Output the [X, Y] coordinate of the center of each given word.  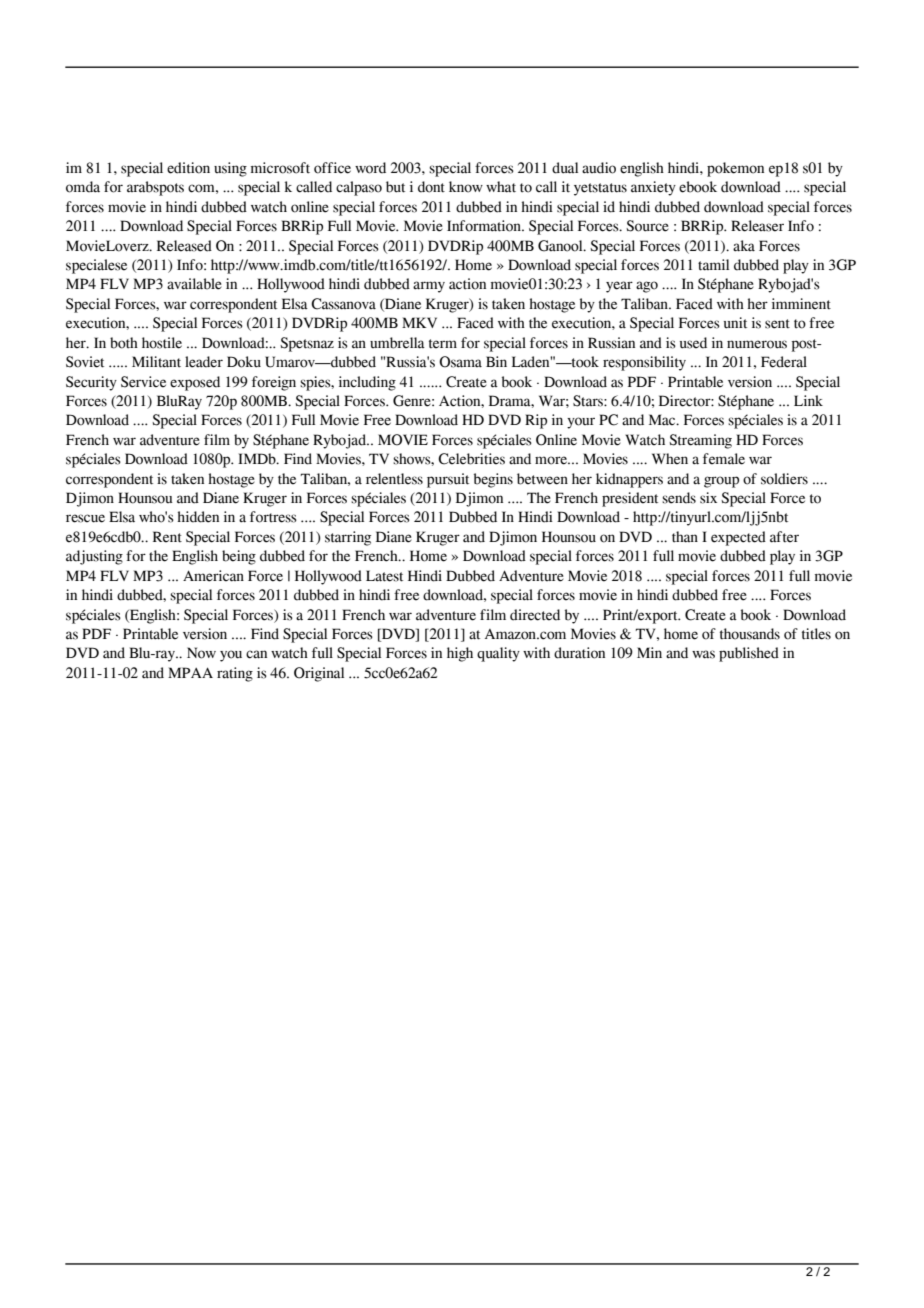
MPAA [190, 672]
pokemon [735, 169]
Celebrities [471, 459]
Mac [663, 420]
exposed [195, 383]
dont [431, 187]
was [703, 654]
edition [188, 168]
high [460, 654]
